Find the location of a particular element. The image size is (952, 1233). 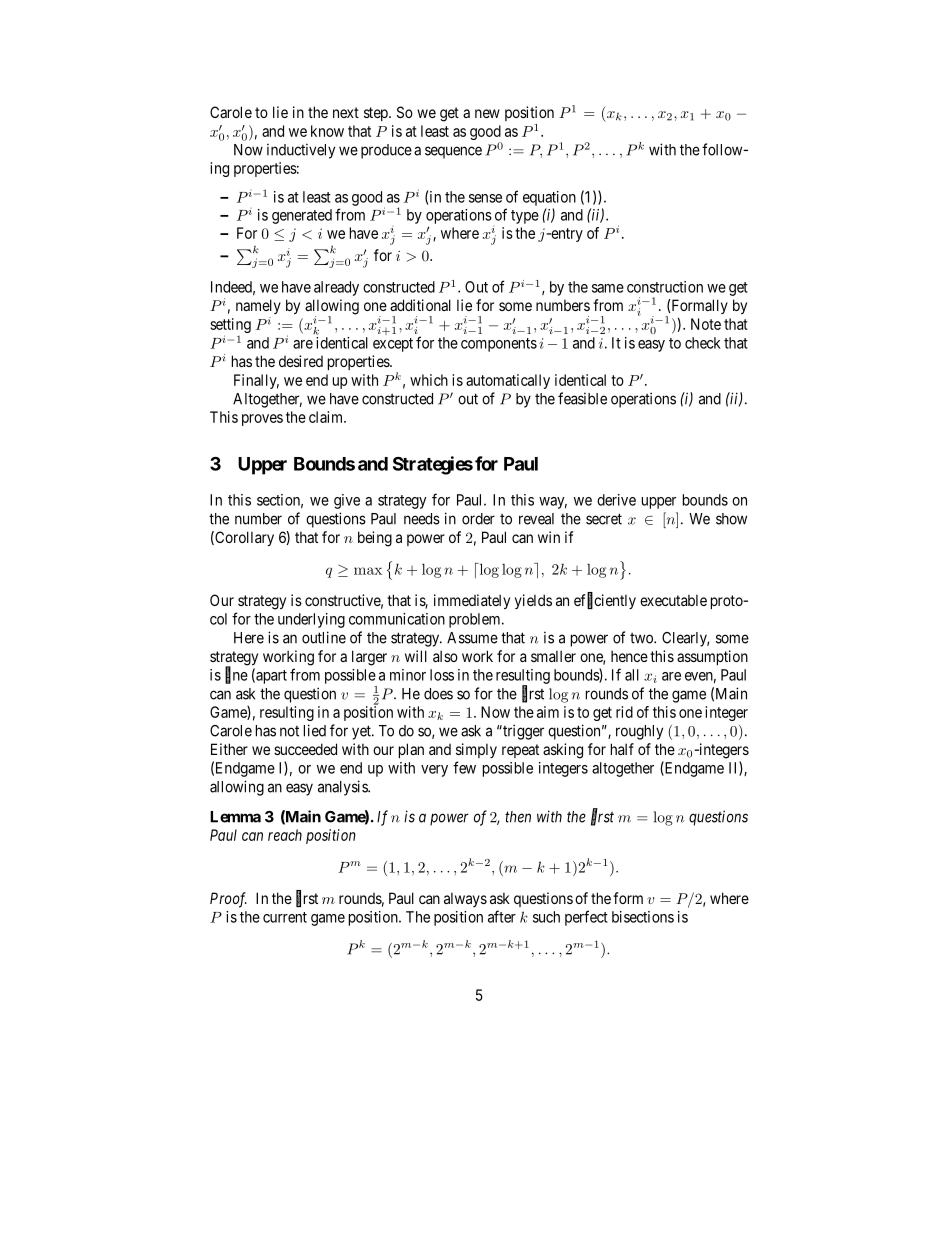

perfect is located at coordinates (586, 918).
